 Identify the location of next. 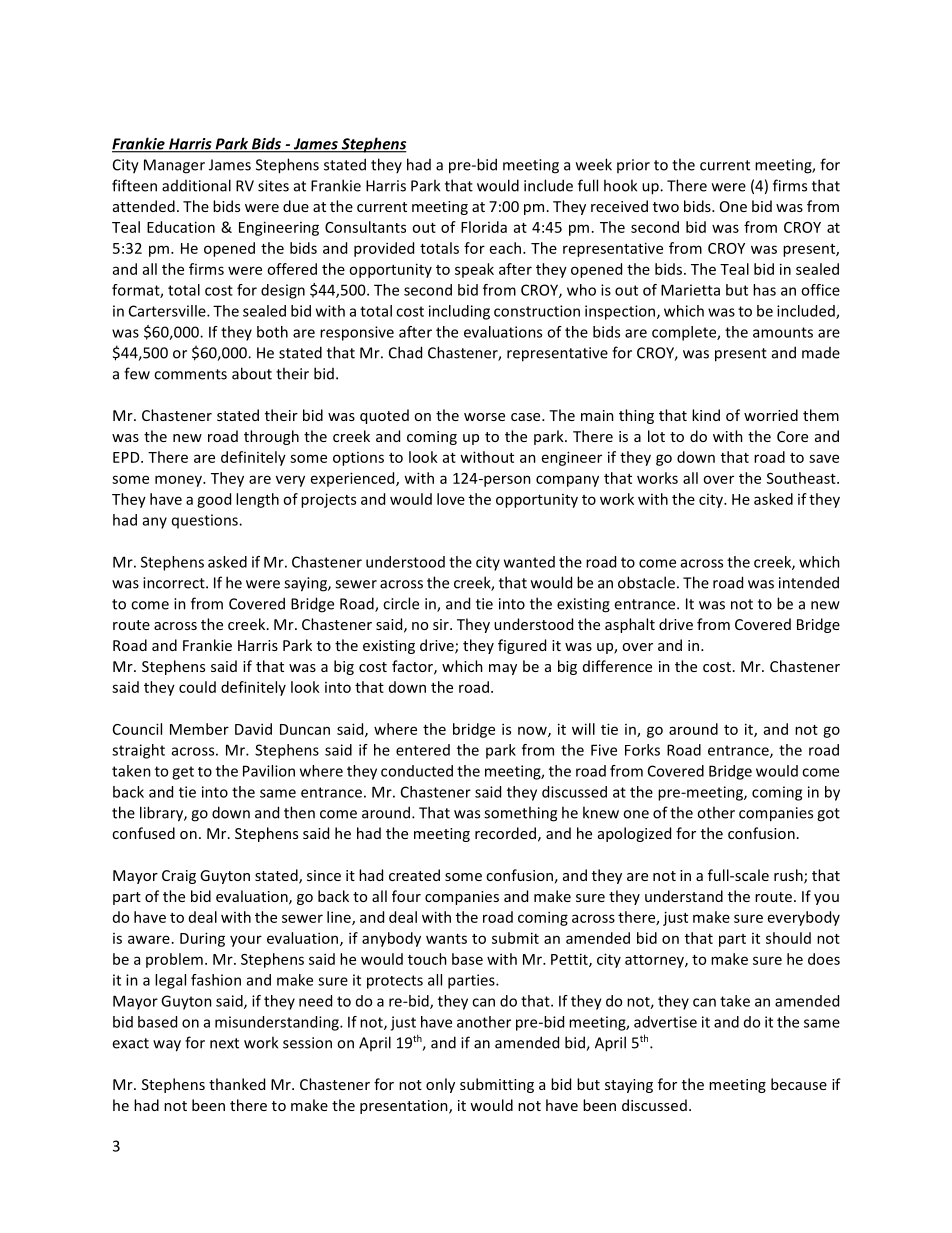
(224, 1043).
